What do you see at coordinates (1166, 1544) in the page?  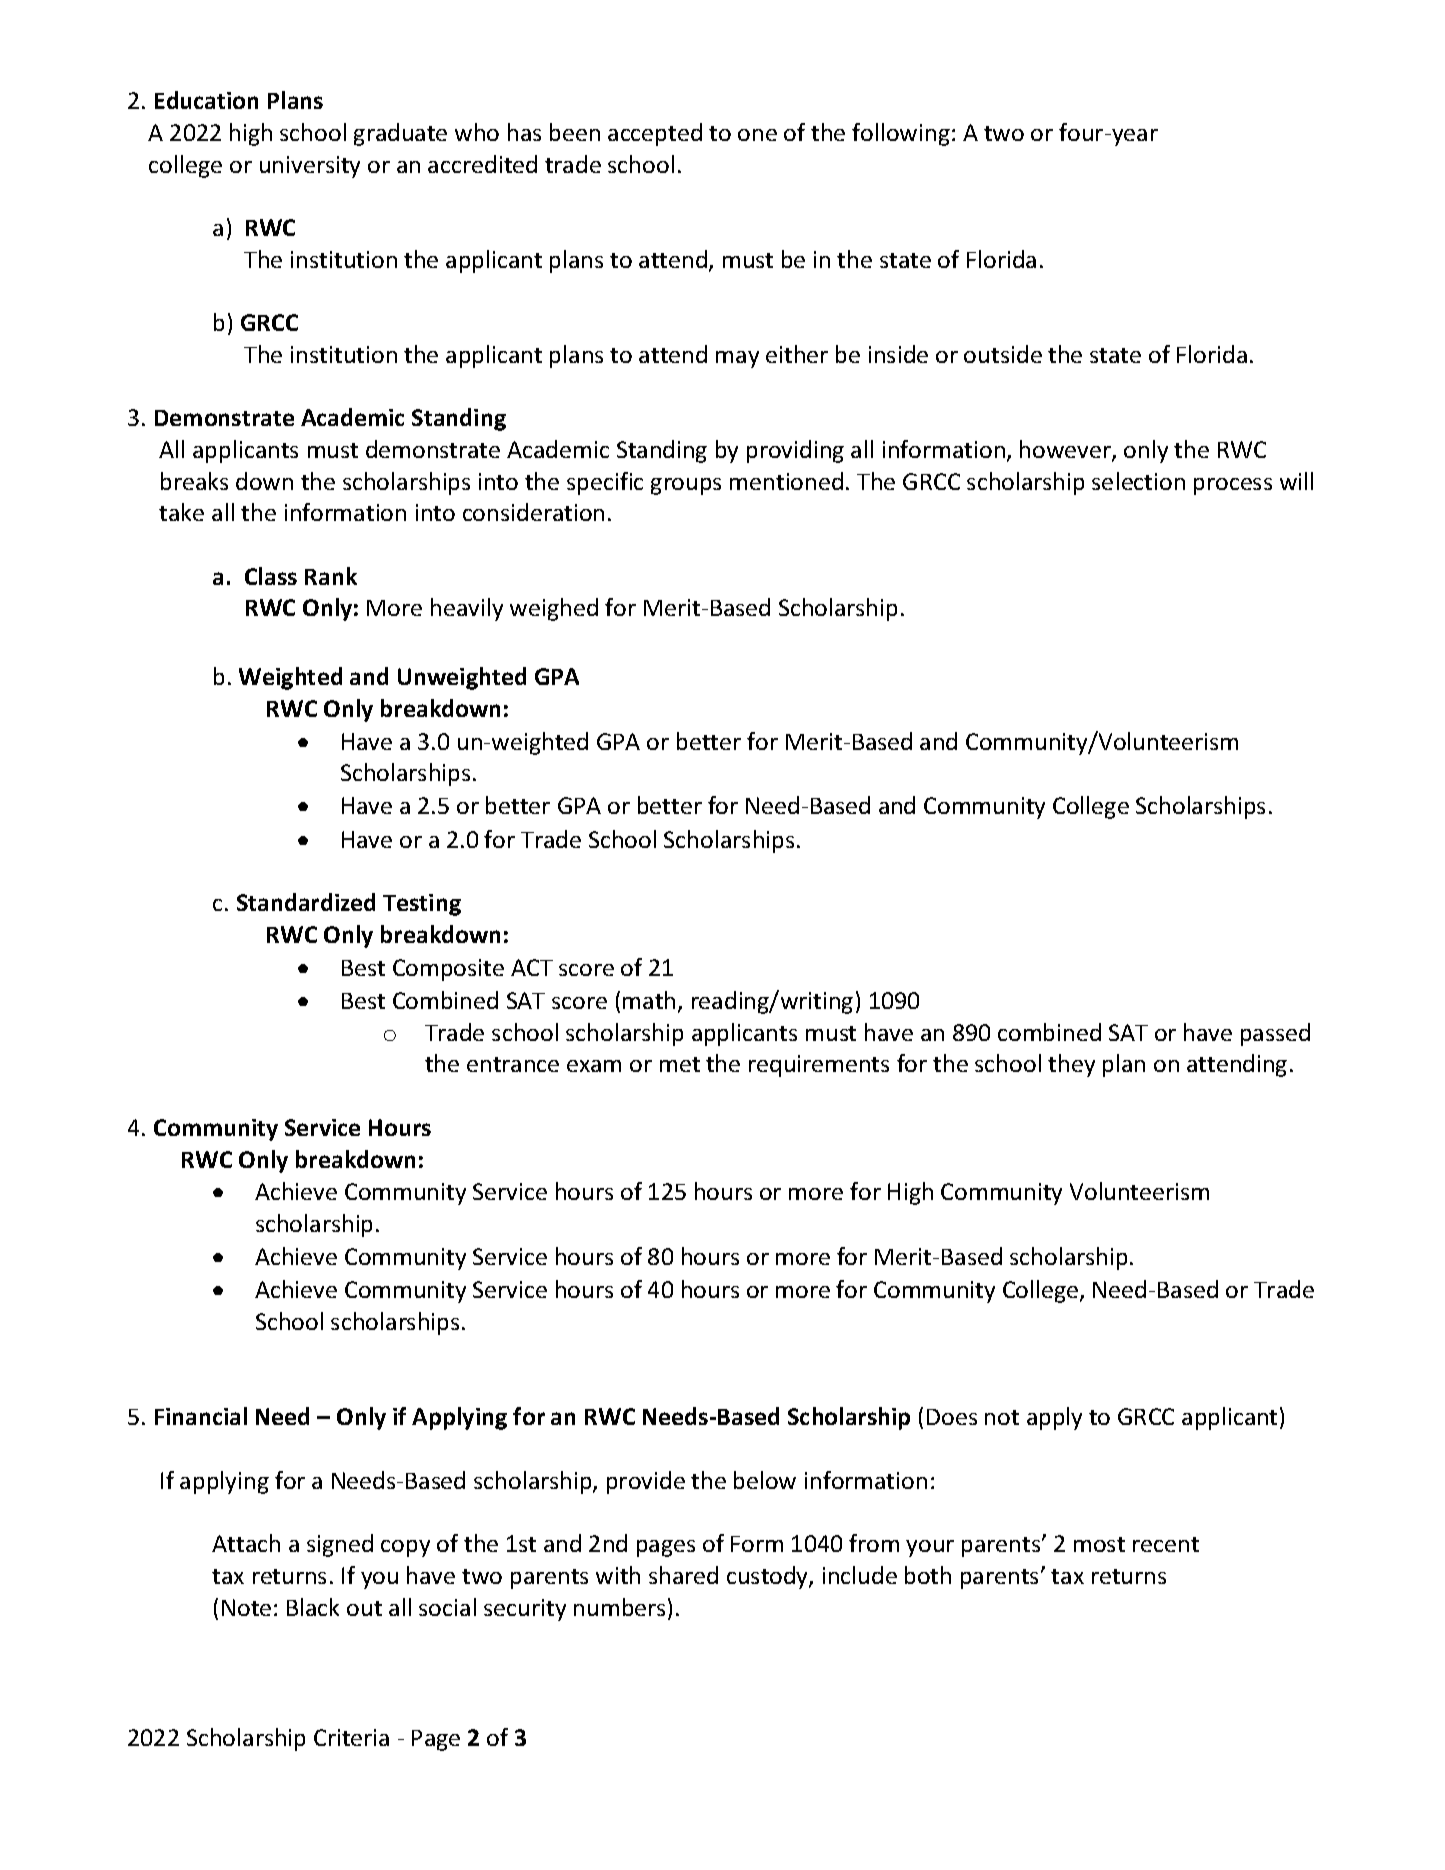 I see `recent` at bounding box center [1166, 1544].
